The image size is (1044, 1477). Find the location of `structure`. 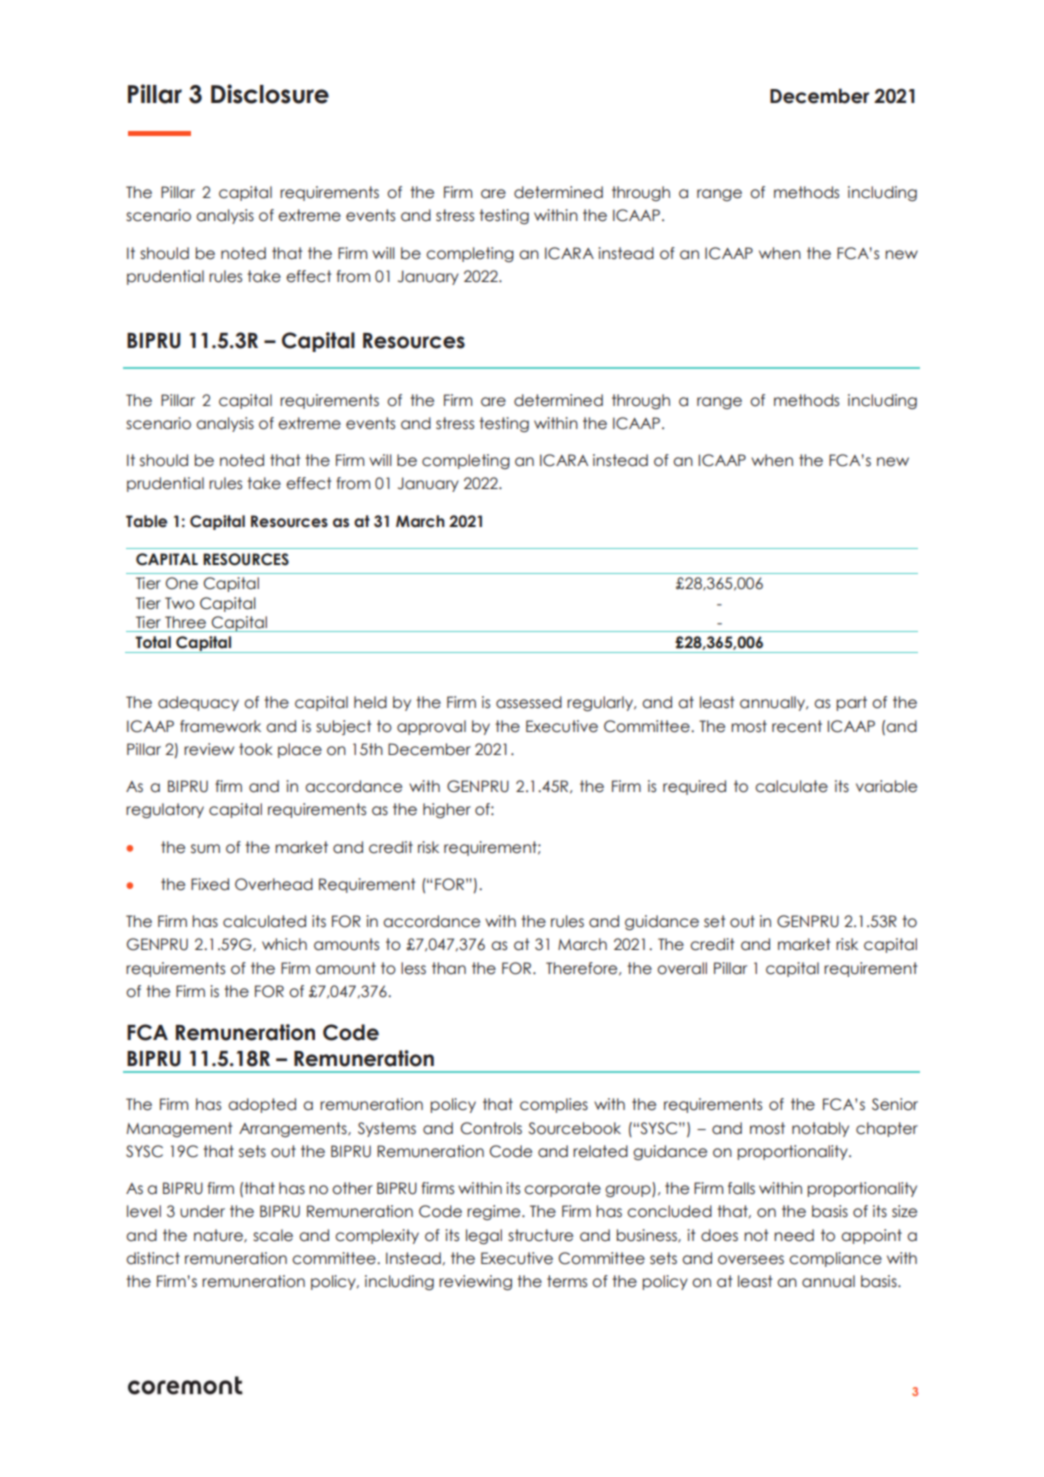

structure is located at coordinates (540, 1235).
